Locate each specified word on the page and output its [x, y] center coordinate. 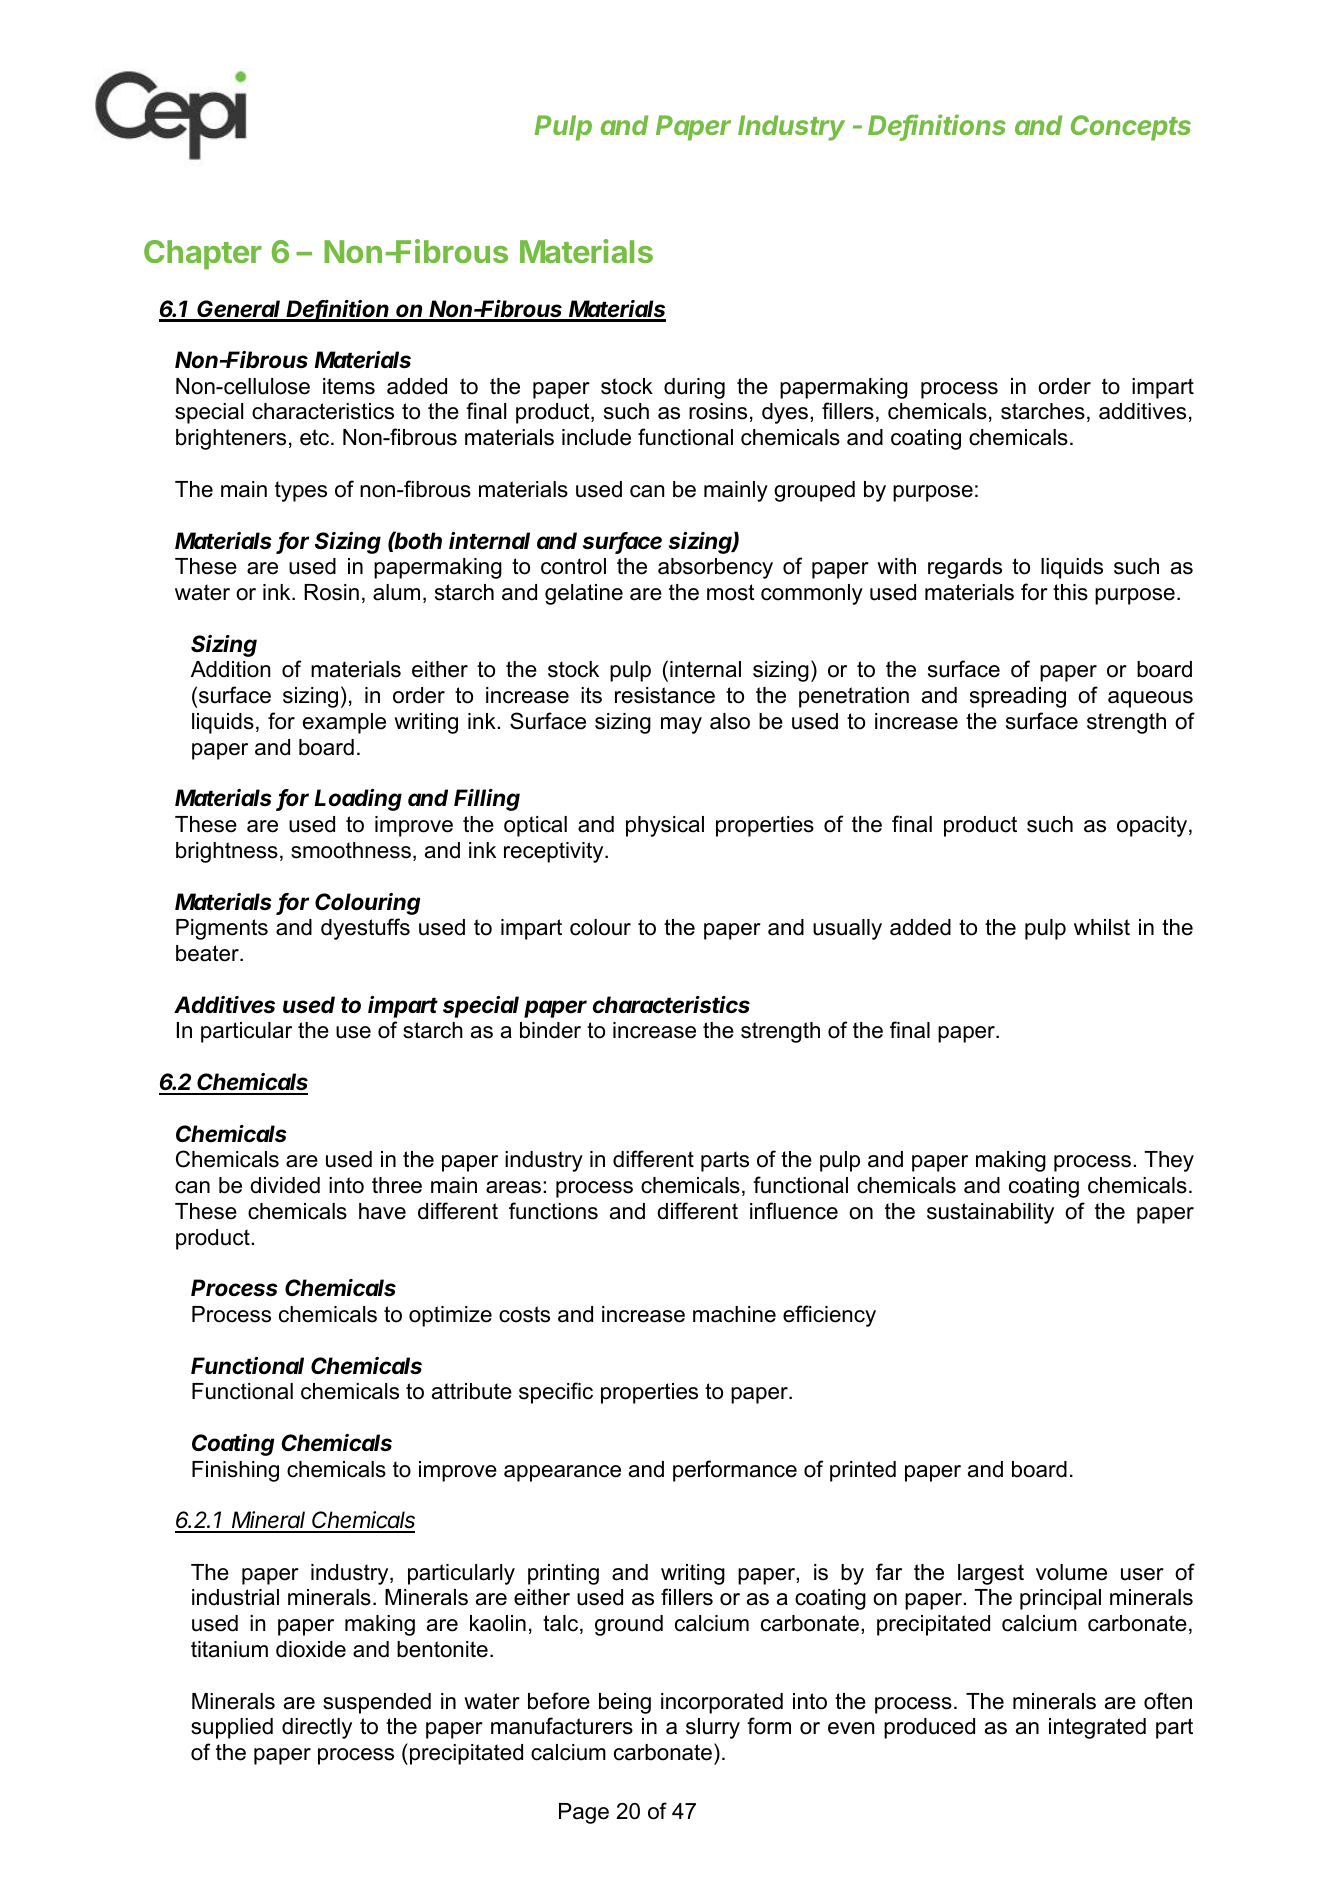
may [681, 725]
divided [285, 1185]
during [694, 388]
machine [734, 1314]
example [344, 723]
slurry [713, 1728]
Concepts [1131, 128]
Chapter [203, 255]
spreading [1018, 697]
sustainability [990, 1213]
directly [317, 1728]
